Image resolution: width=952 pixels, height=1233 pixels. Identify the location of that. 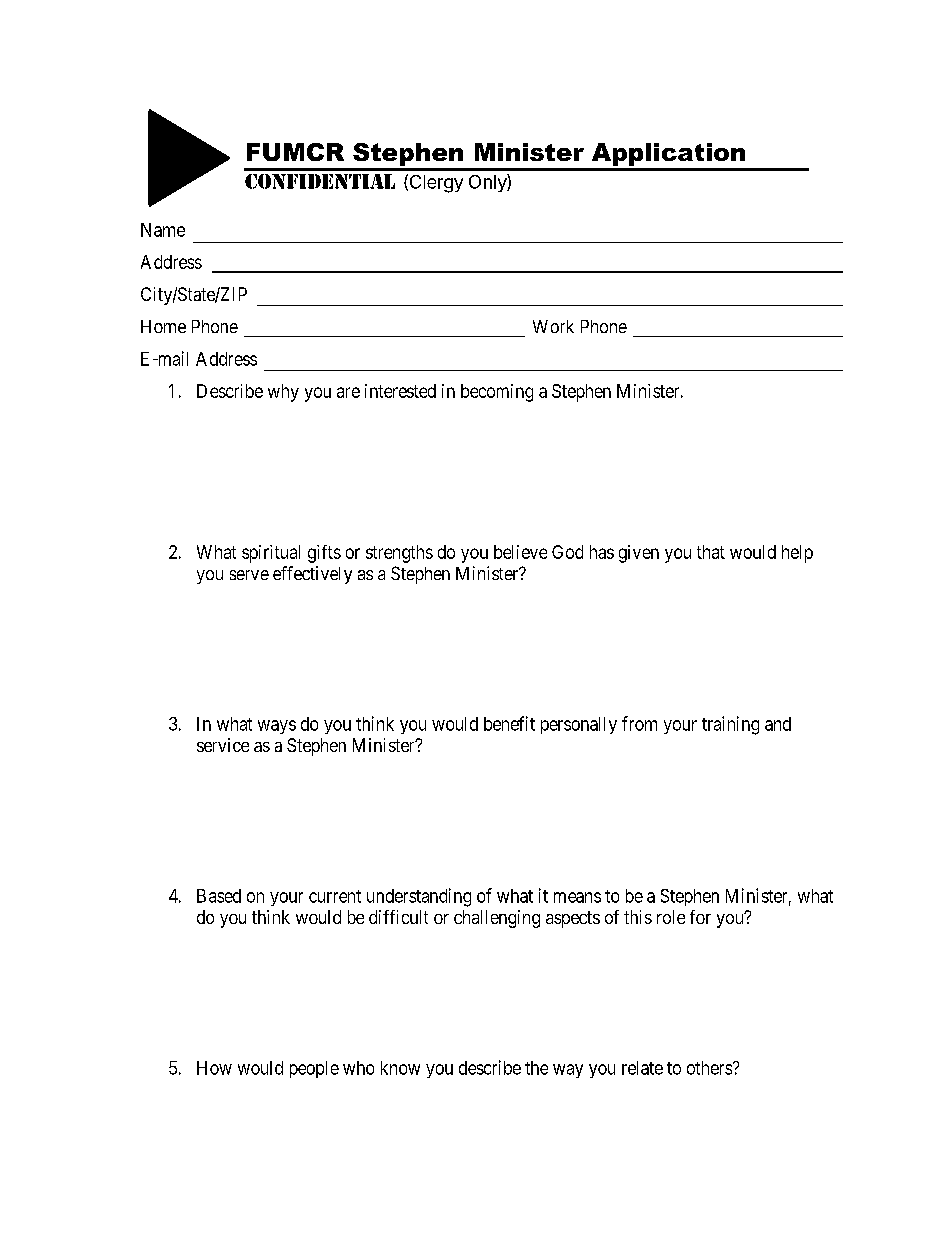
(711, 552).
